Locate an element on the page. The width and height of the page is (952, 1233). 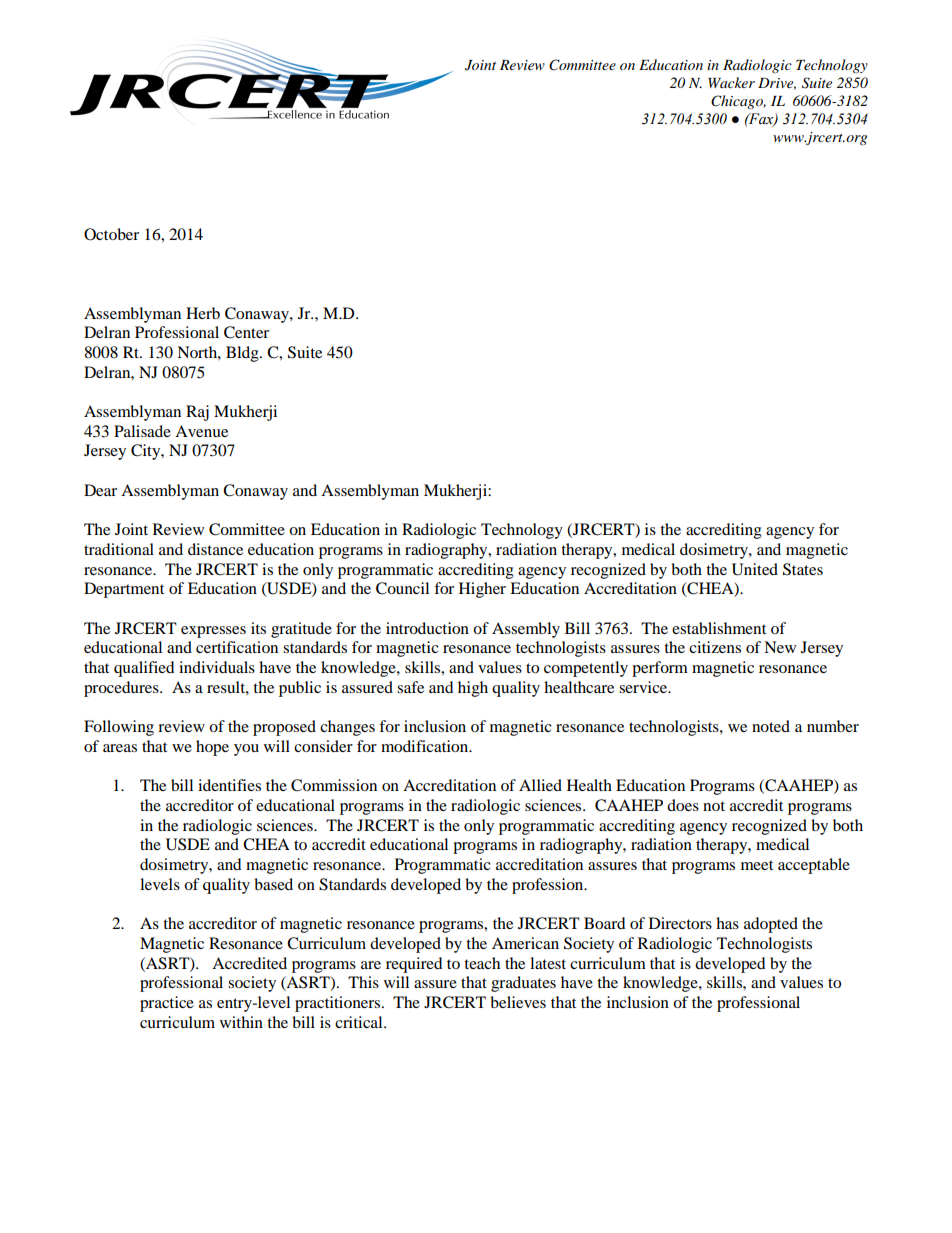
noted is located at coordinates (771, 726).
